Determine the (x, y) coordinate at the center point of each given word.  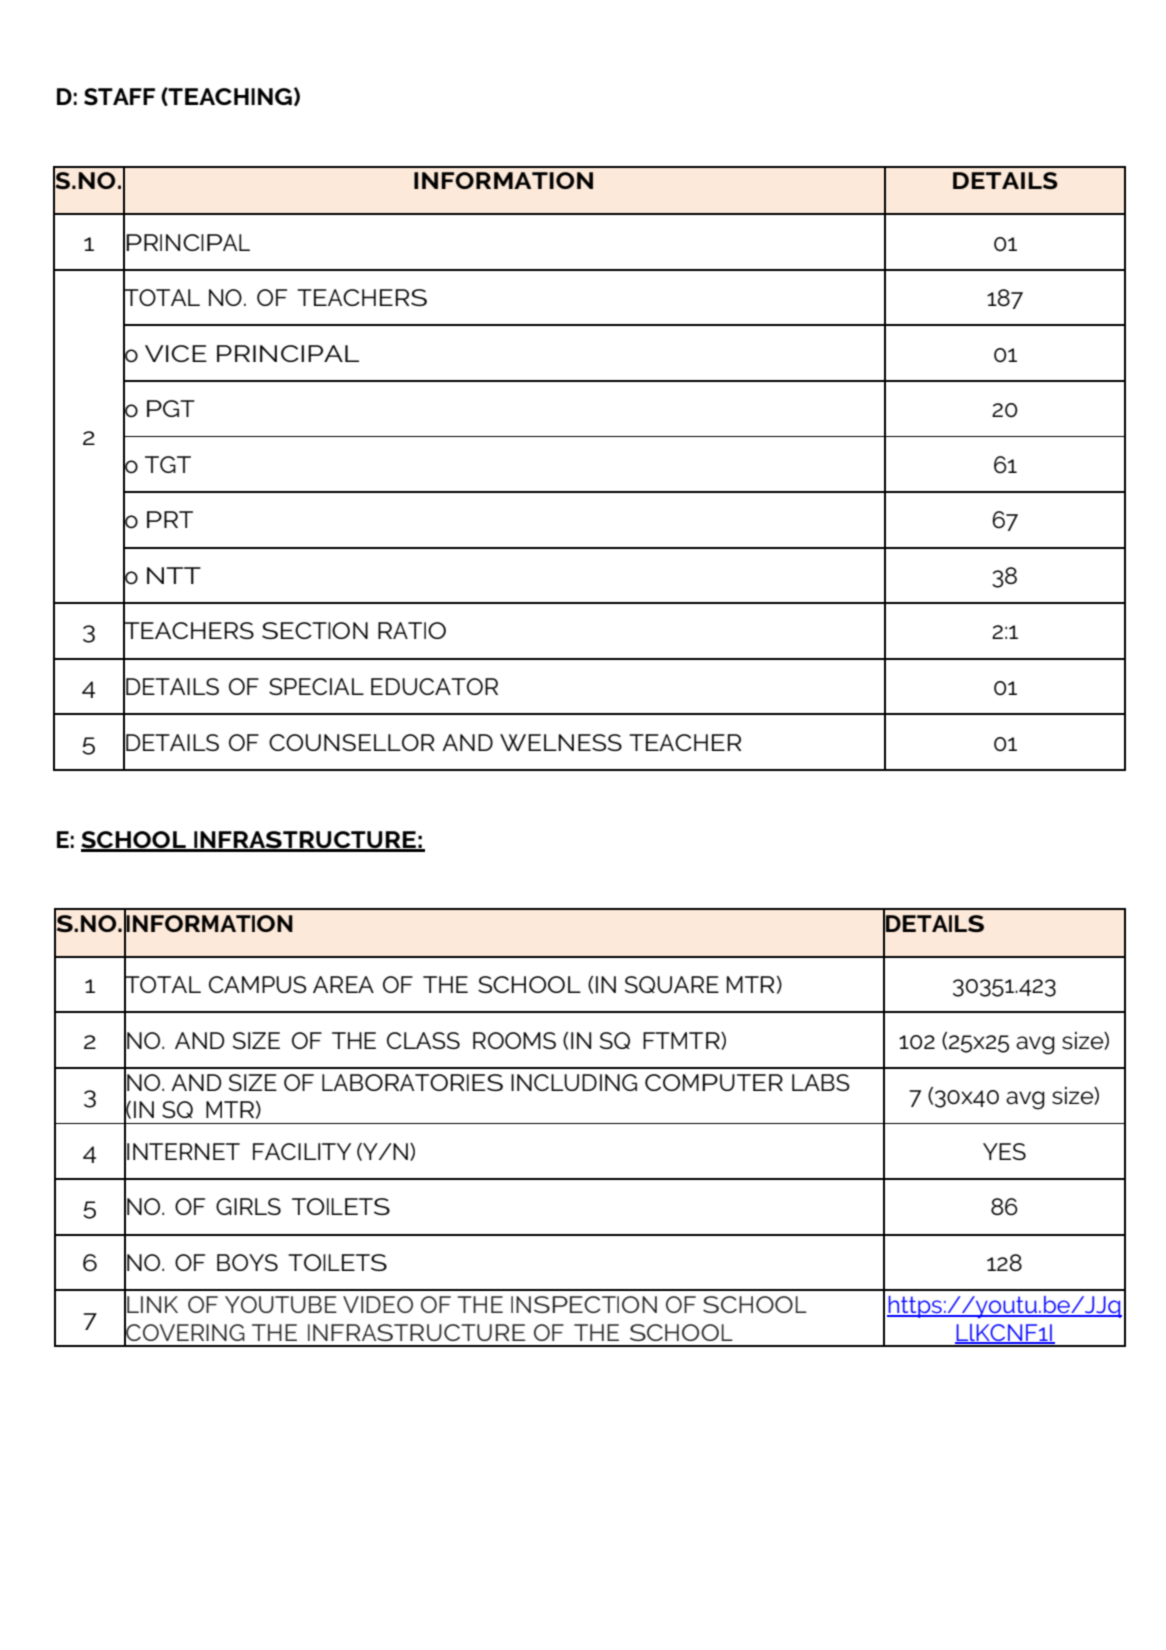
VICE (176, 353)
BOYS (247, 1262)
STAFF (119, 96)
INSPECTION (584, 1304)
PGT (171, 408)
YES (1004, 1151)
